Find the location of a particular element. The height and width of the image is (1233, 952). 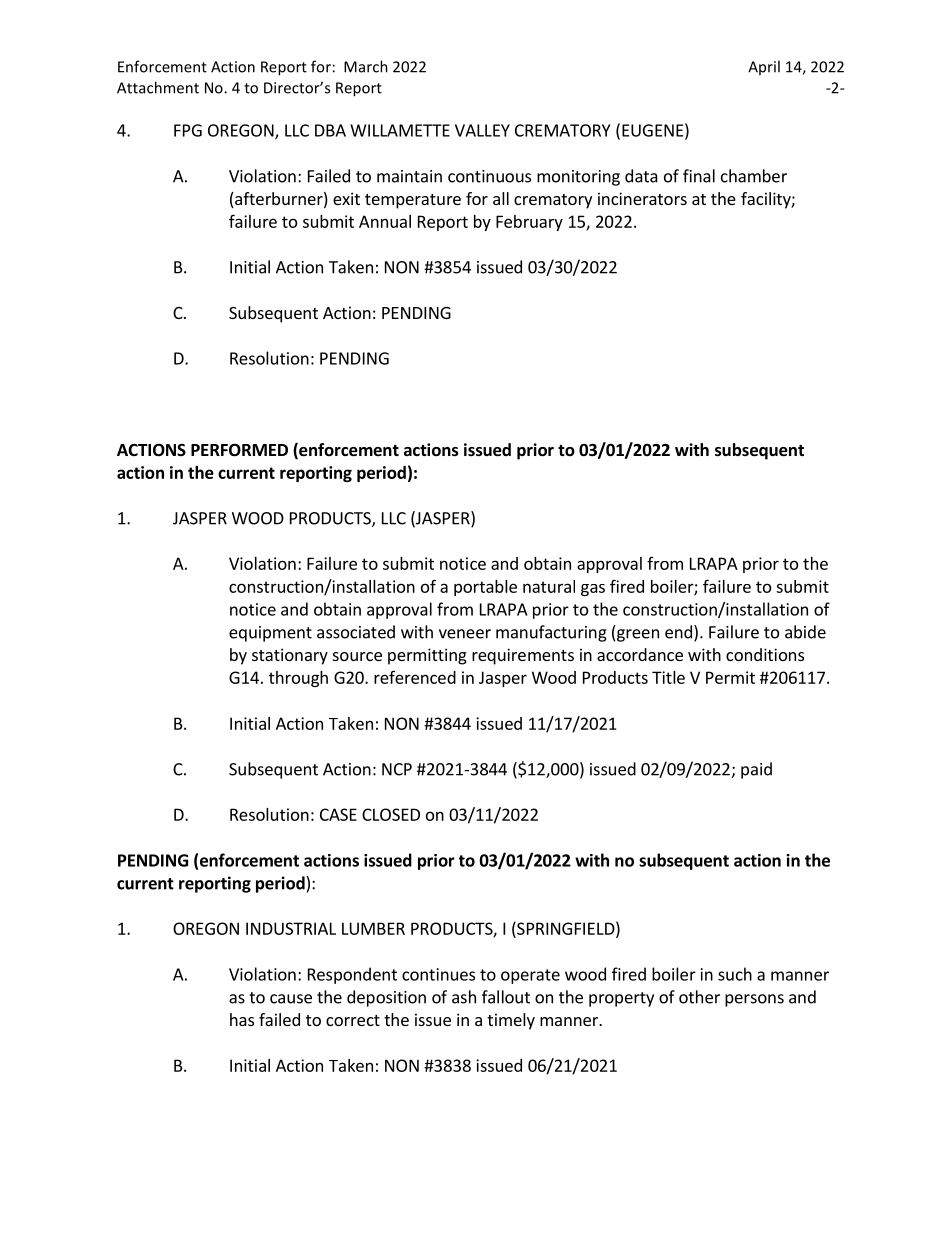

VALLEY is located at coordinates (482, 130).
